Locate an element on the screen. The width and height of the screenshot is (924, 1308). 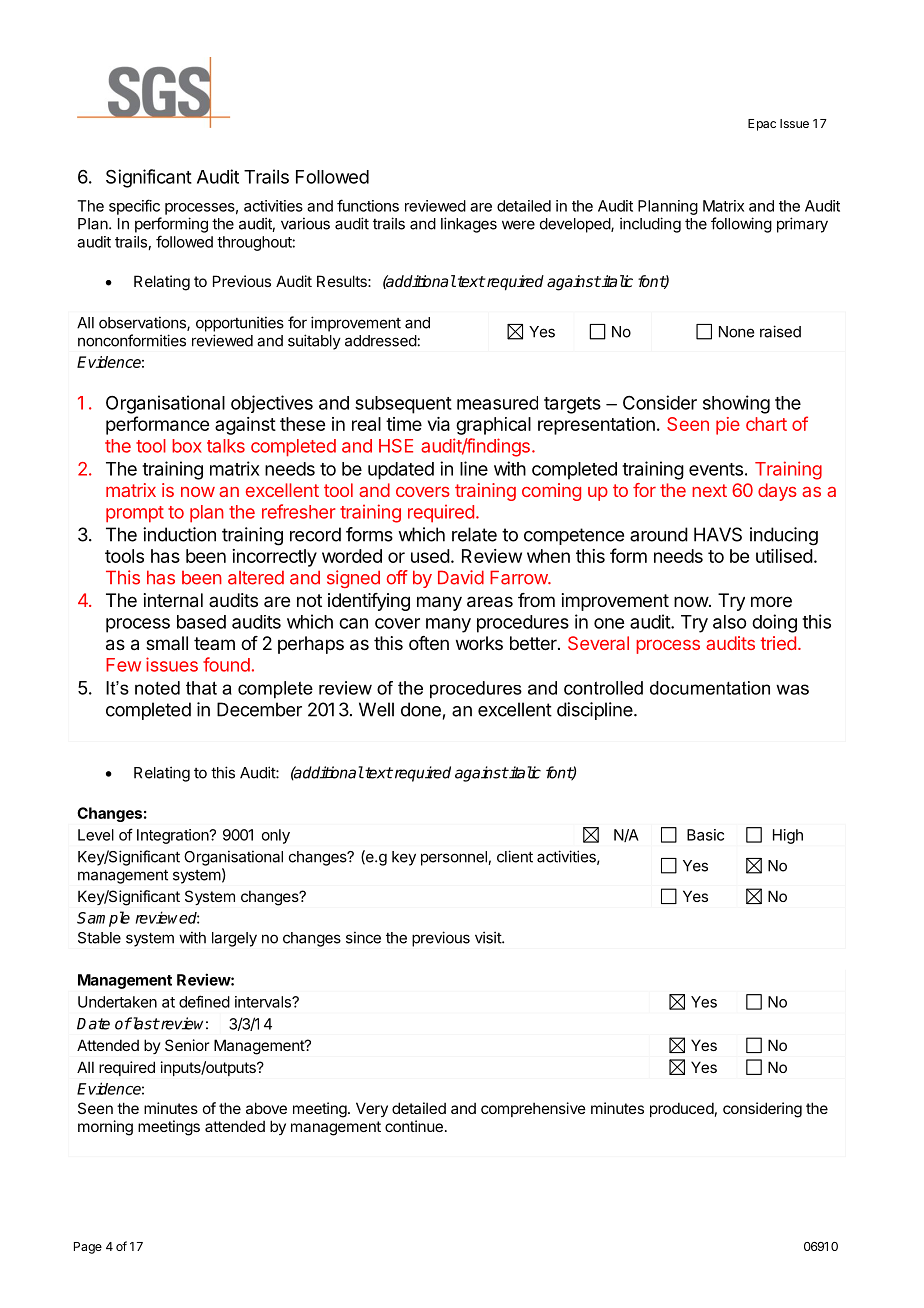
used is located at coordinates (430, 556).
